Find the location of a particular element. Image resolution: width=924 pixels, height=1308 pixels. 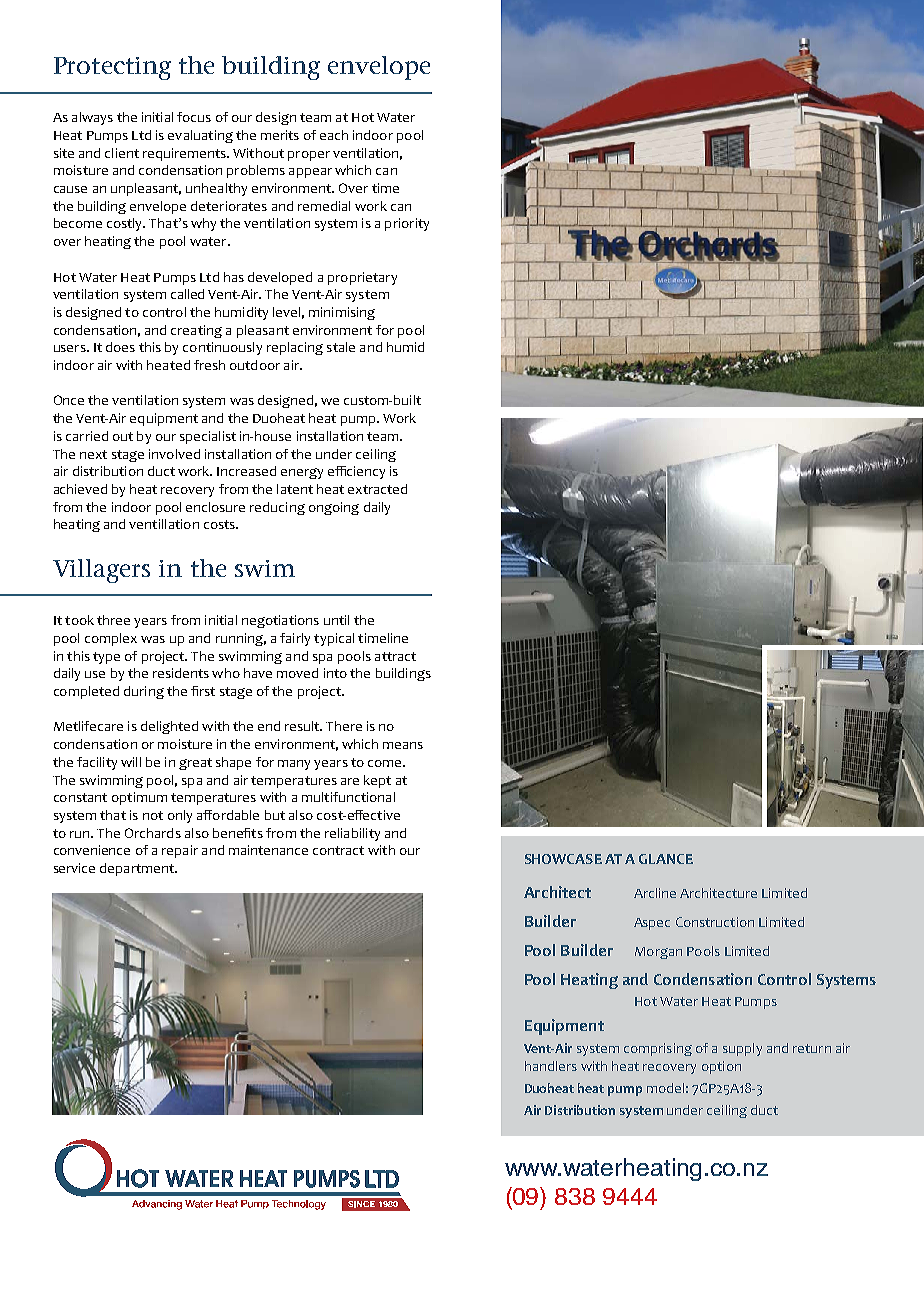

stale is located at coordinates (341, 347).
